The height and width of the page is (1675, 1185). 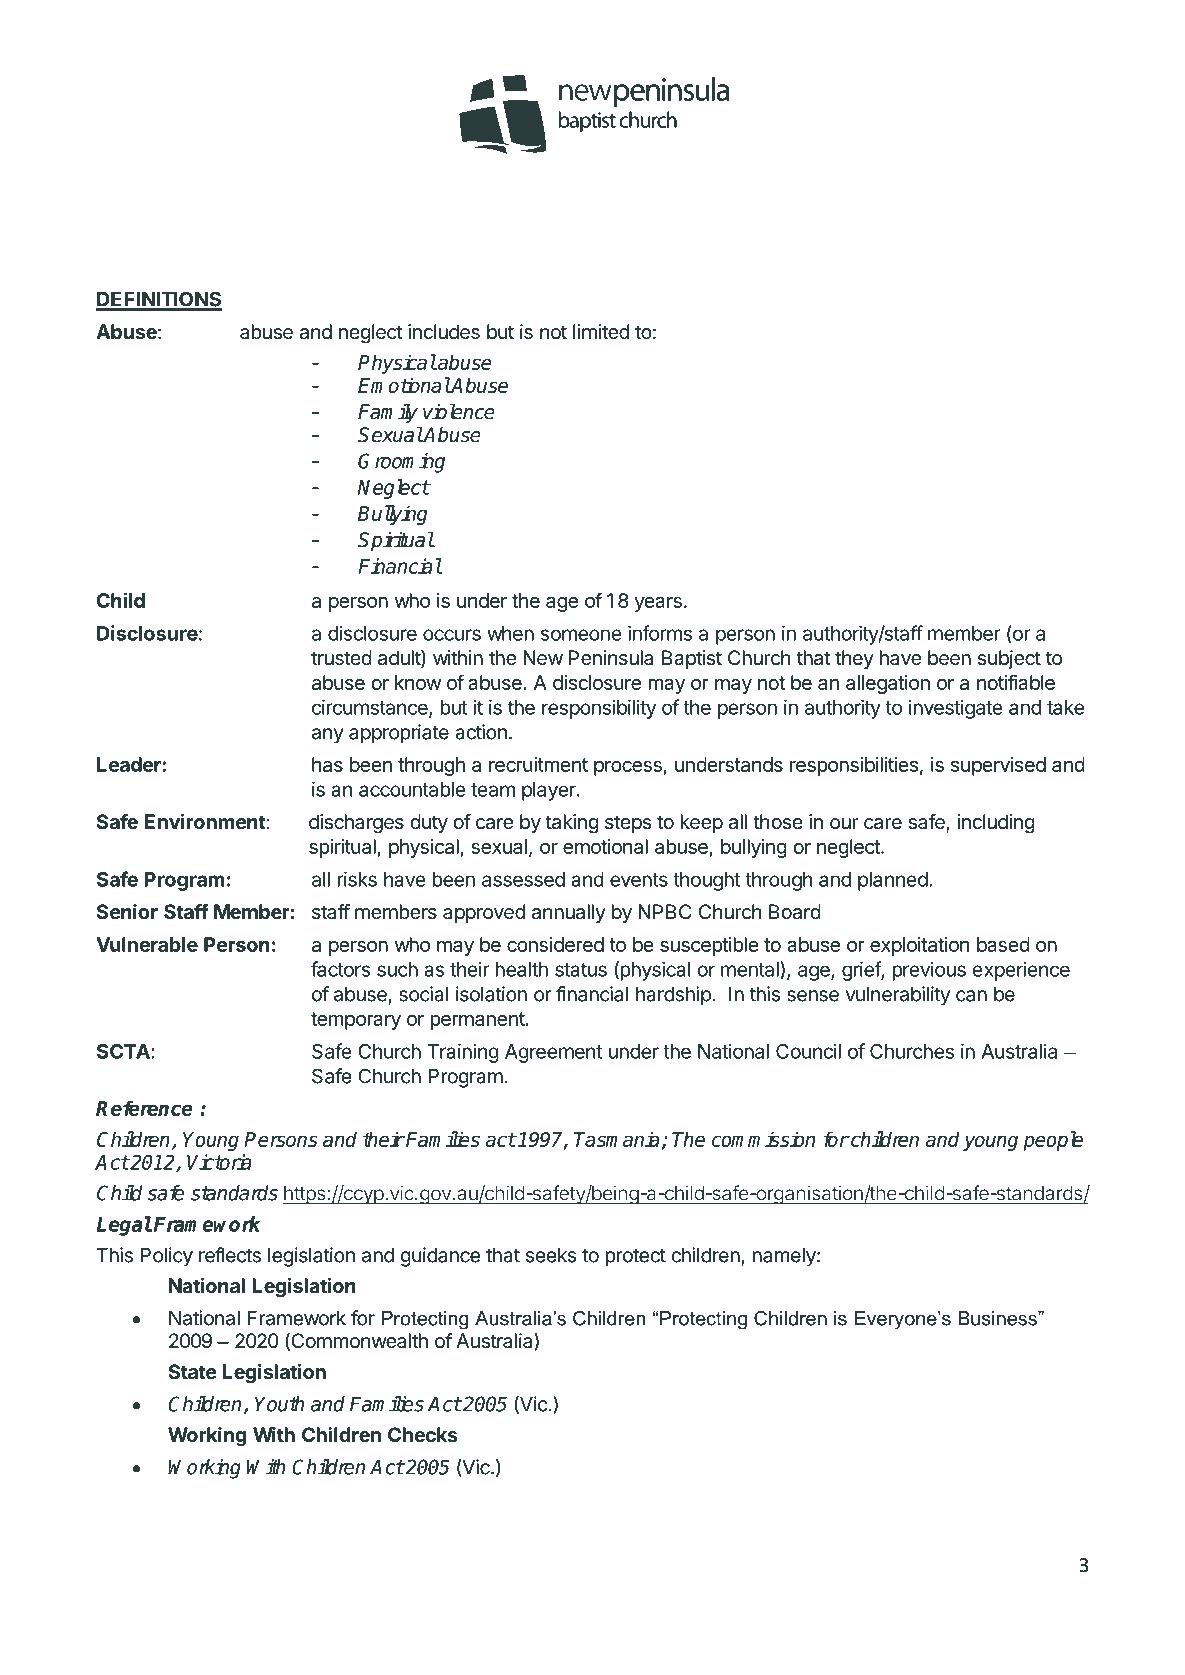 What do you see at coordinates (1053, 1141) in the page?
I see `people` at bounding box center [1053, 1141].
